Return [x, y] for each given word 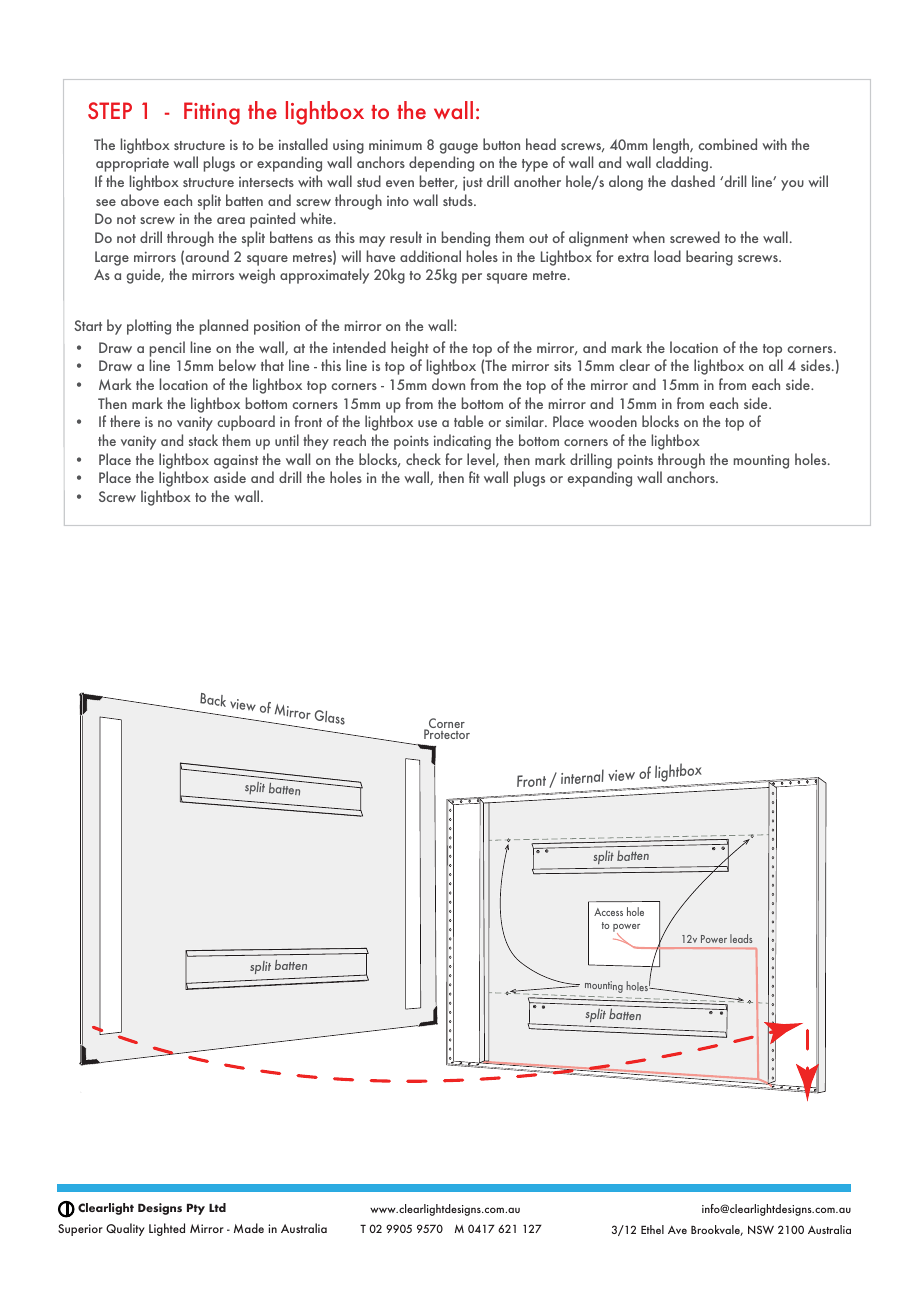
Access [608, 912]
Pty [196, 1209]
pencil [167, 349]
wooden [612, 421]
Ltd [217, 1207]
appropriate [132, 164]
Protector [447, 734]
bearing [709, 258]
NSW [761, 1229]
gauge [458, 148]
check [423, 459]
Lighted [167, 1229]
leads [741, 938]
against [236, 461]
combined [727, 144]
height [410, 349]
